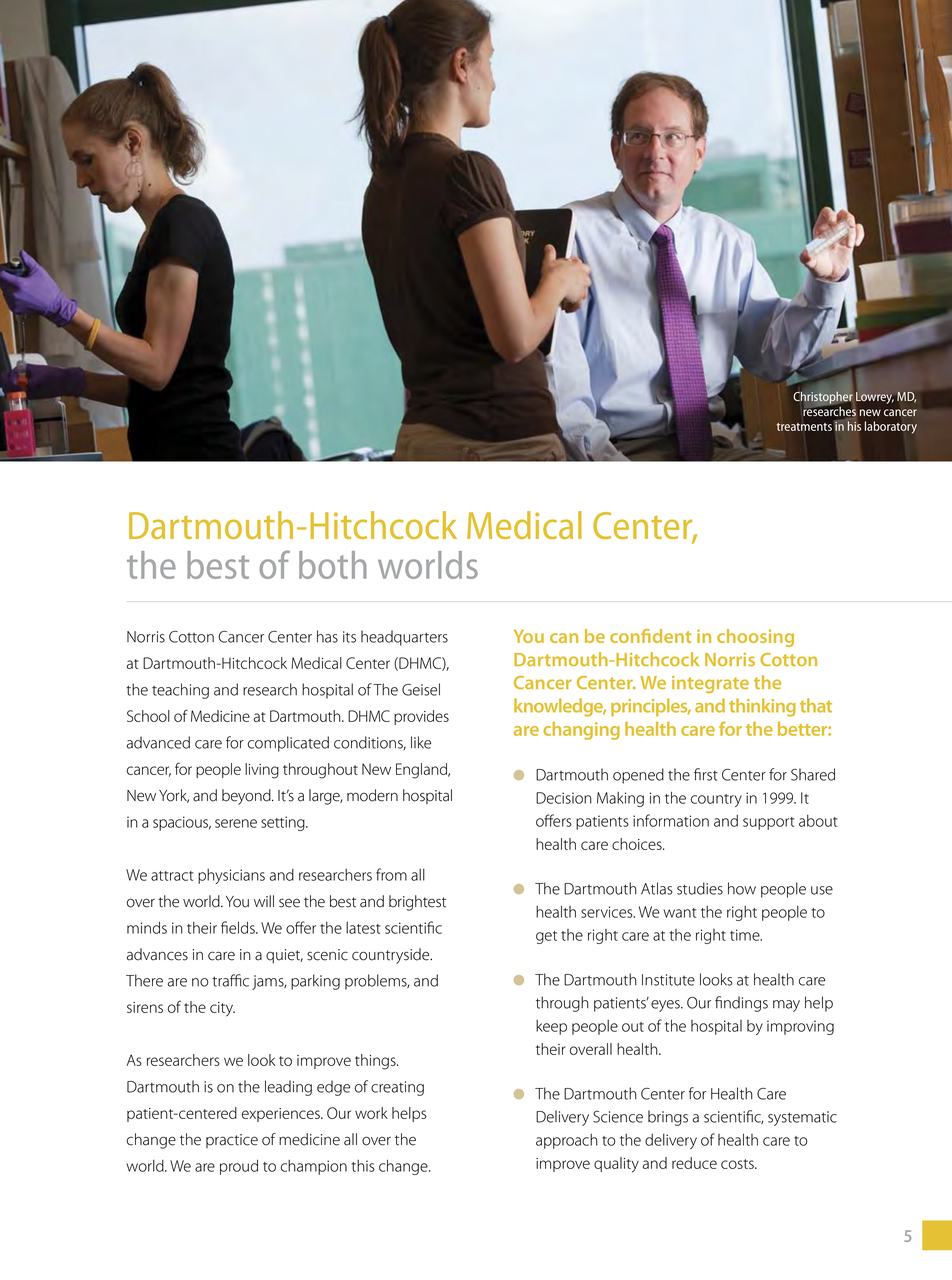 The image size is (952, 1280). What do you see at coordinates (404, 638) in the screenshot?
I see `headquarters` at bounding box center [404, 638].
